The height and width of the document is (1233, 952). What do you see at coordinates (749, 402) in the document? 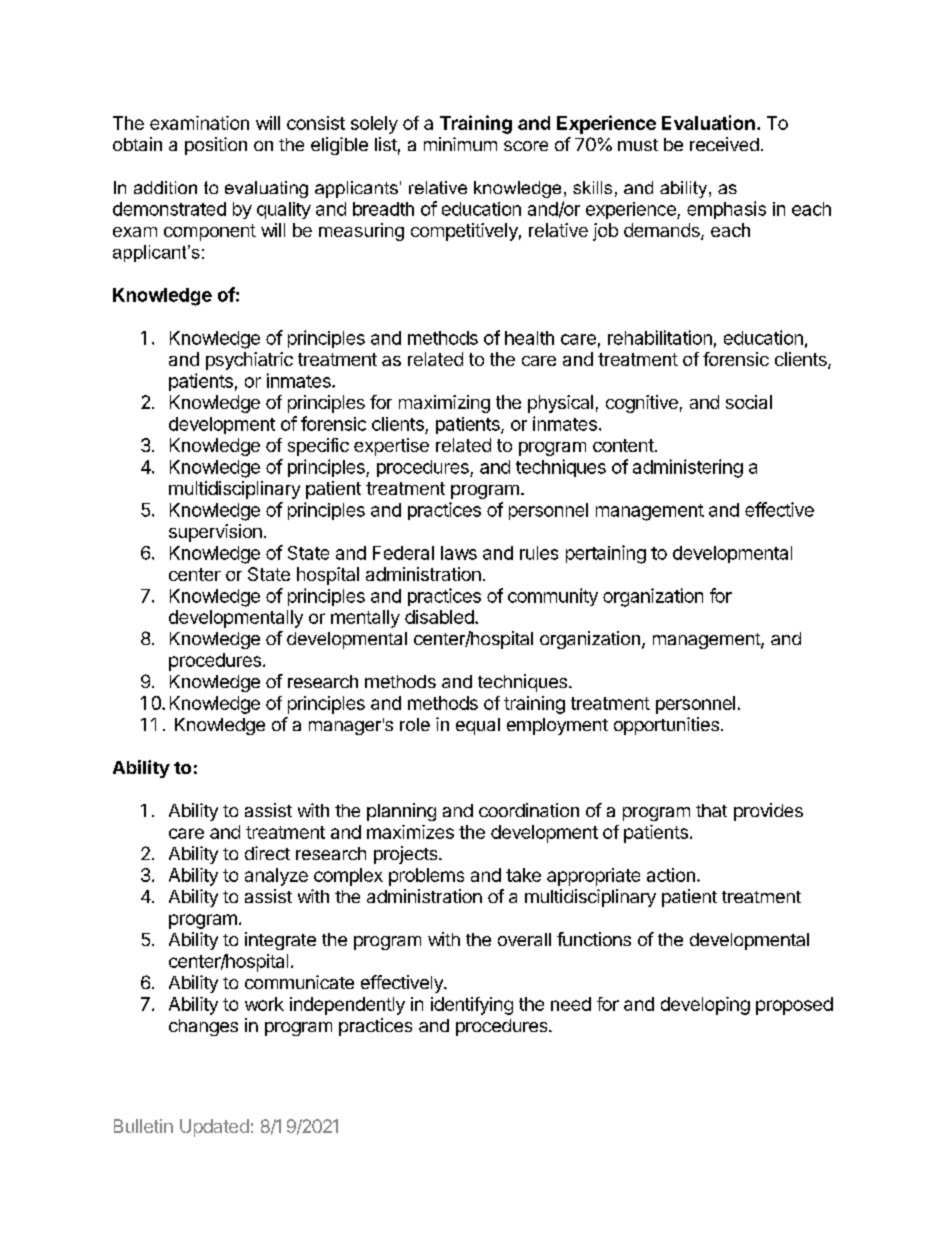
I see `social` at bounding box center [749, 402].
